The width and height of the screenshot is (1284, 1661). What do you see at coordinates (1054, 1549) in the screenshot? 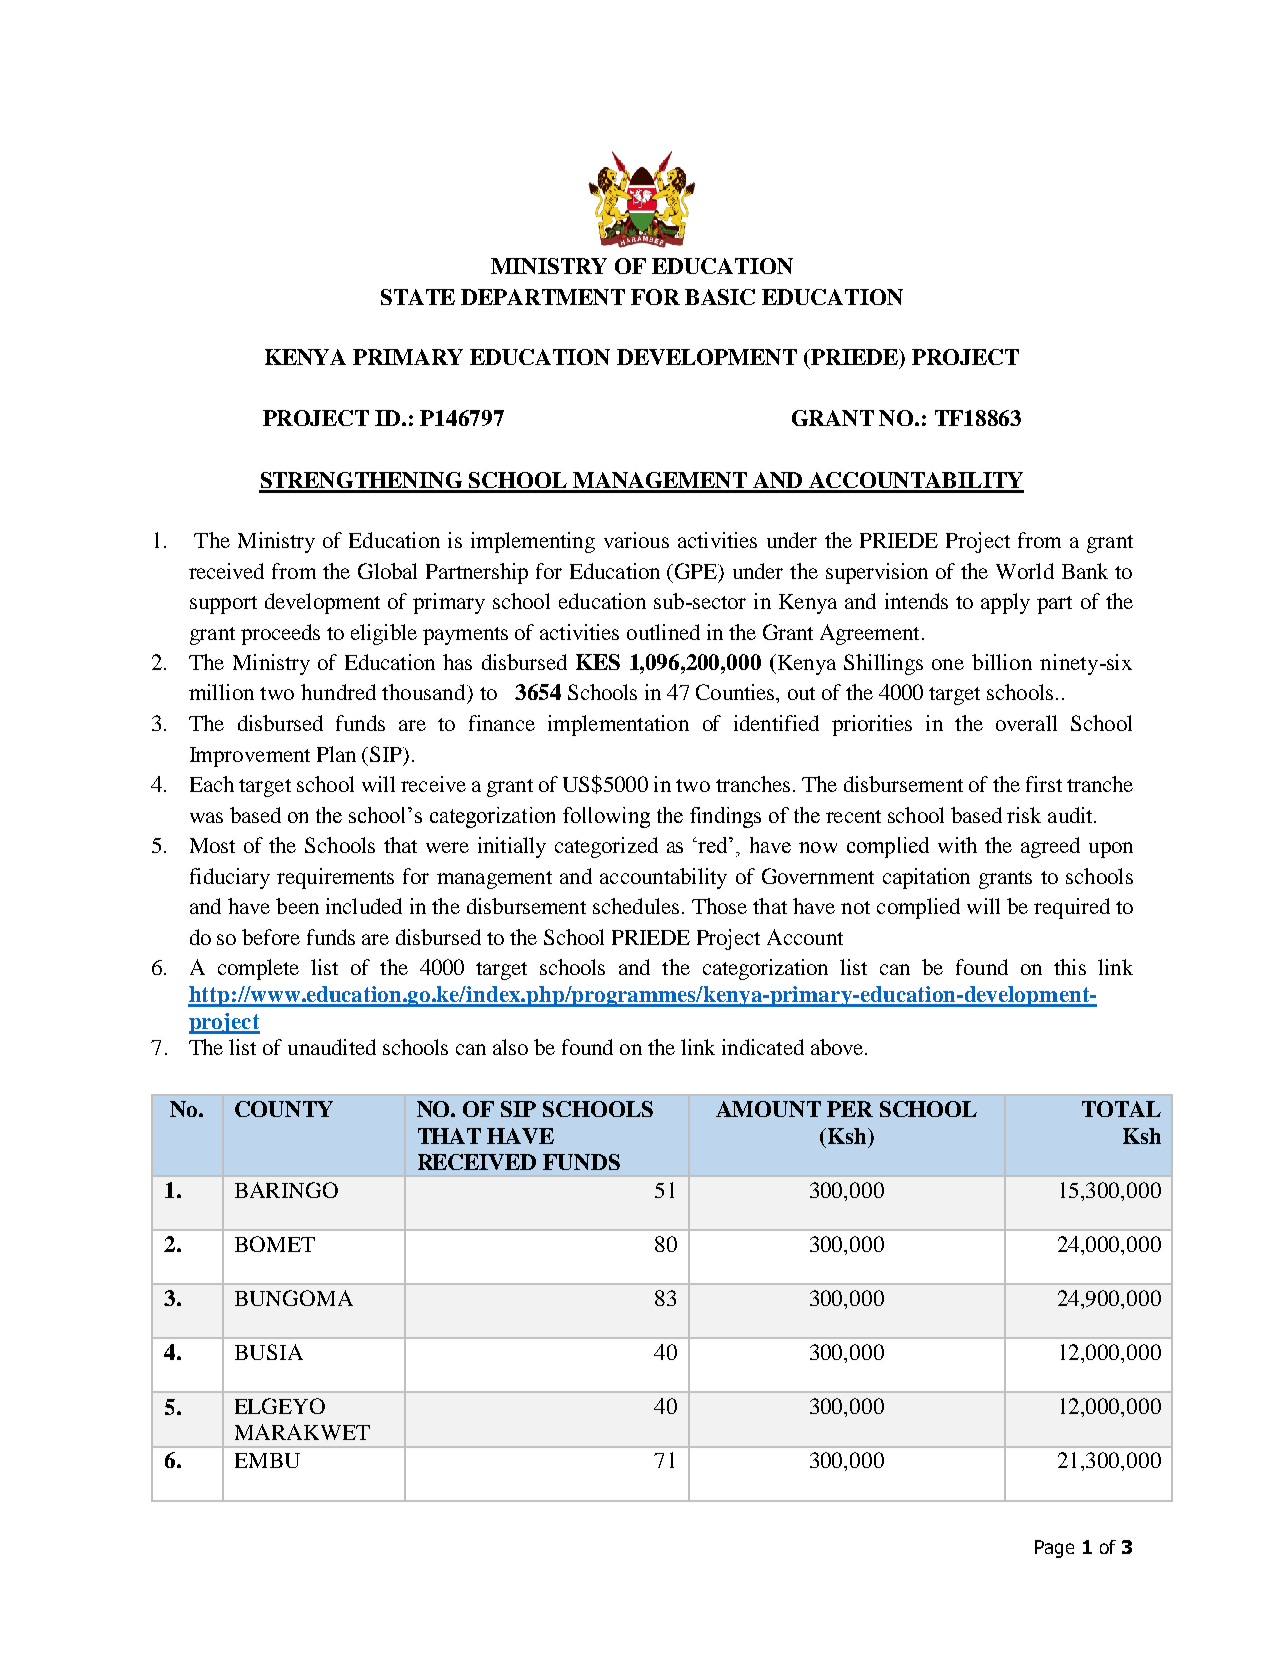
I see `Page` at bounding box center [1054, 1549].
